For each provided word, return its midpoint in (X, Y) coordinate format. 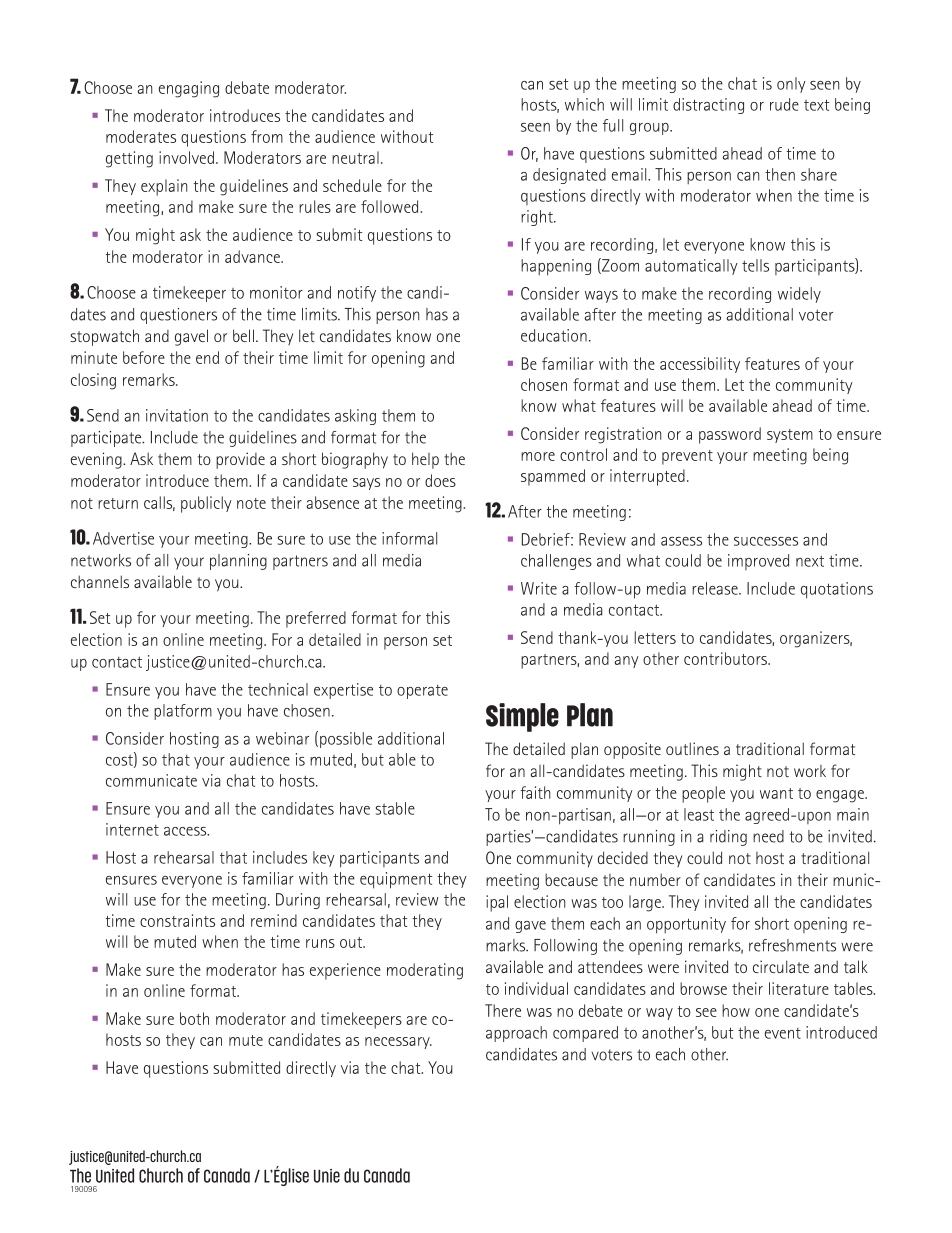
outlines (692, 748)
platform (183, 712)
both (194, 1018)
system (790, 436)
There (503, 1010)
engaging (189, 89)
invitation (177, 415)
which (584, 104)
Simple (522, 717)
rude (784, 104)
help (425, 460)
